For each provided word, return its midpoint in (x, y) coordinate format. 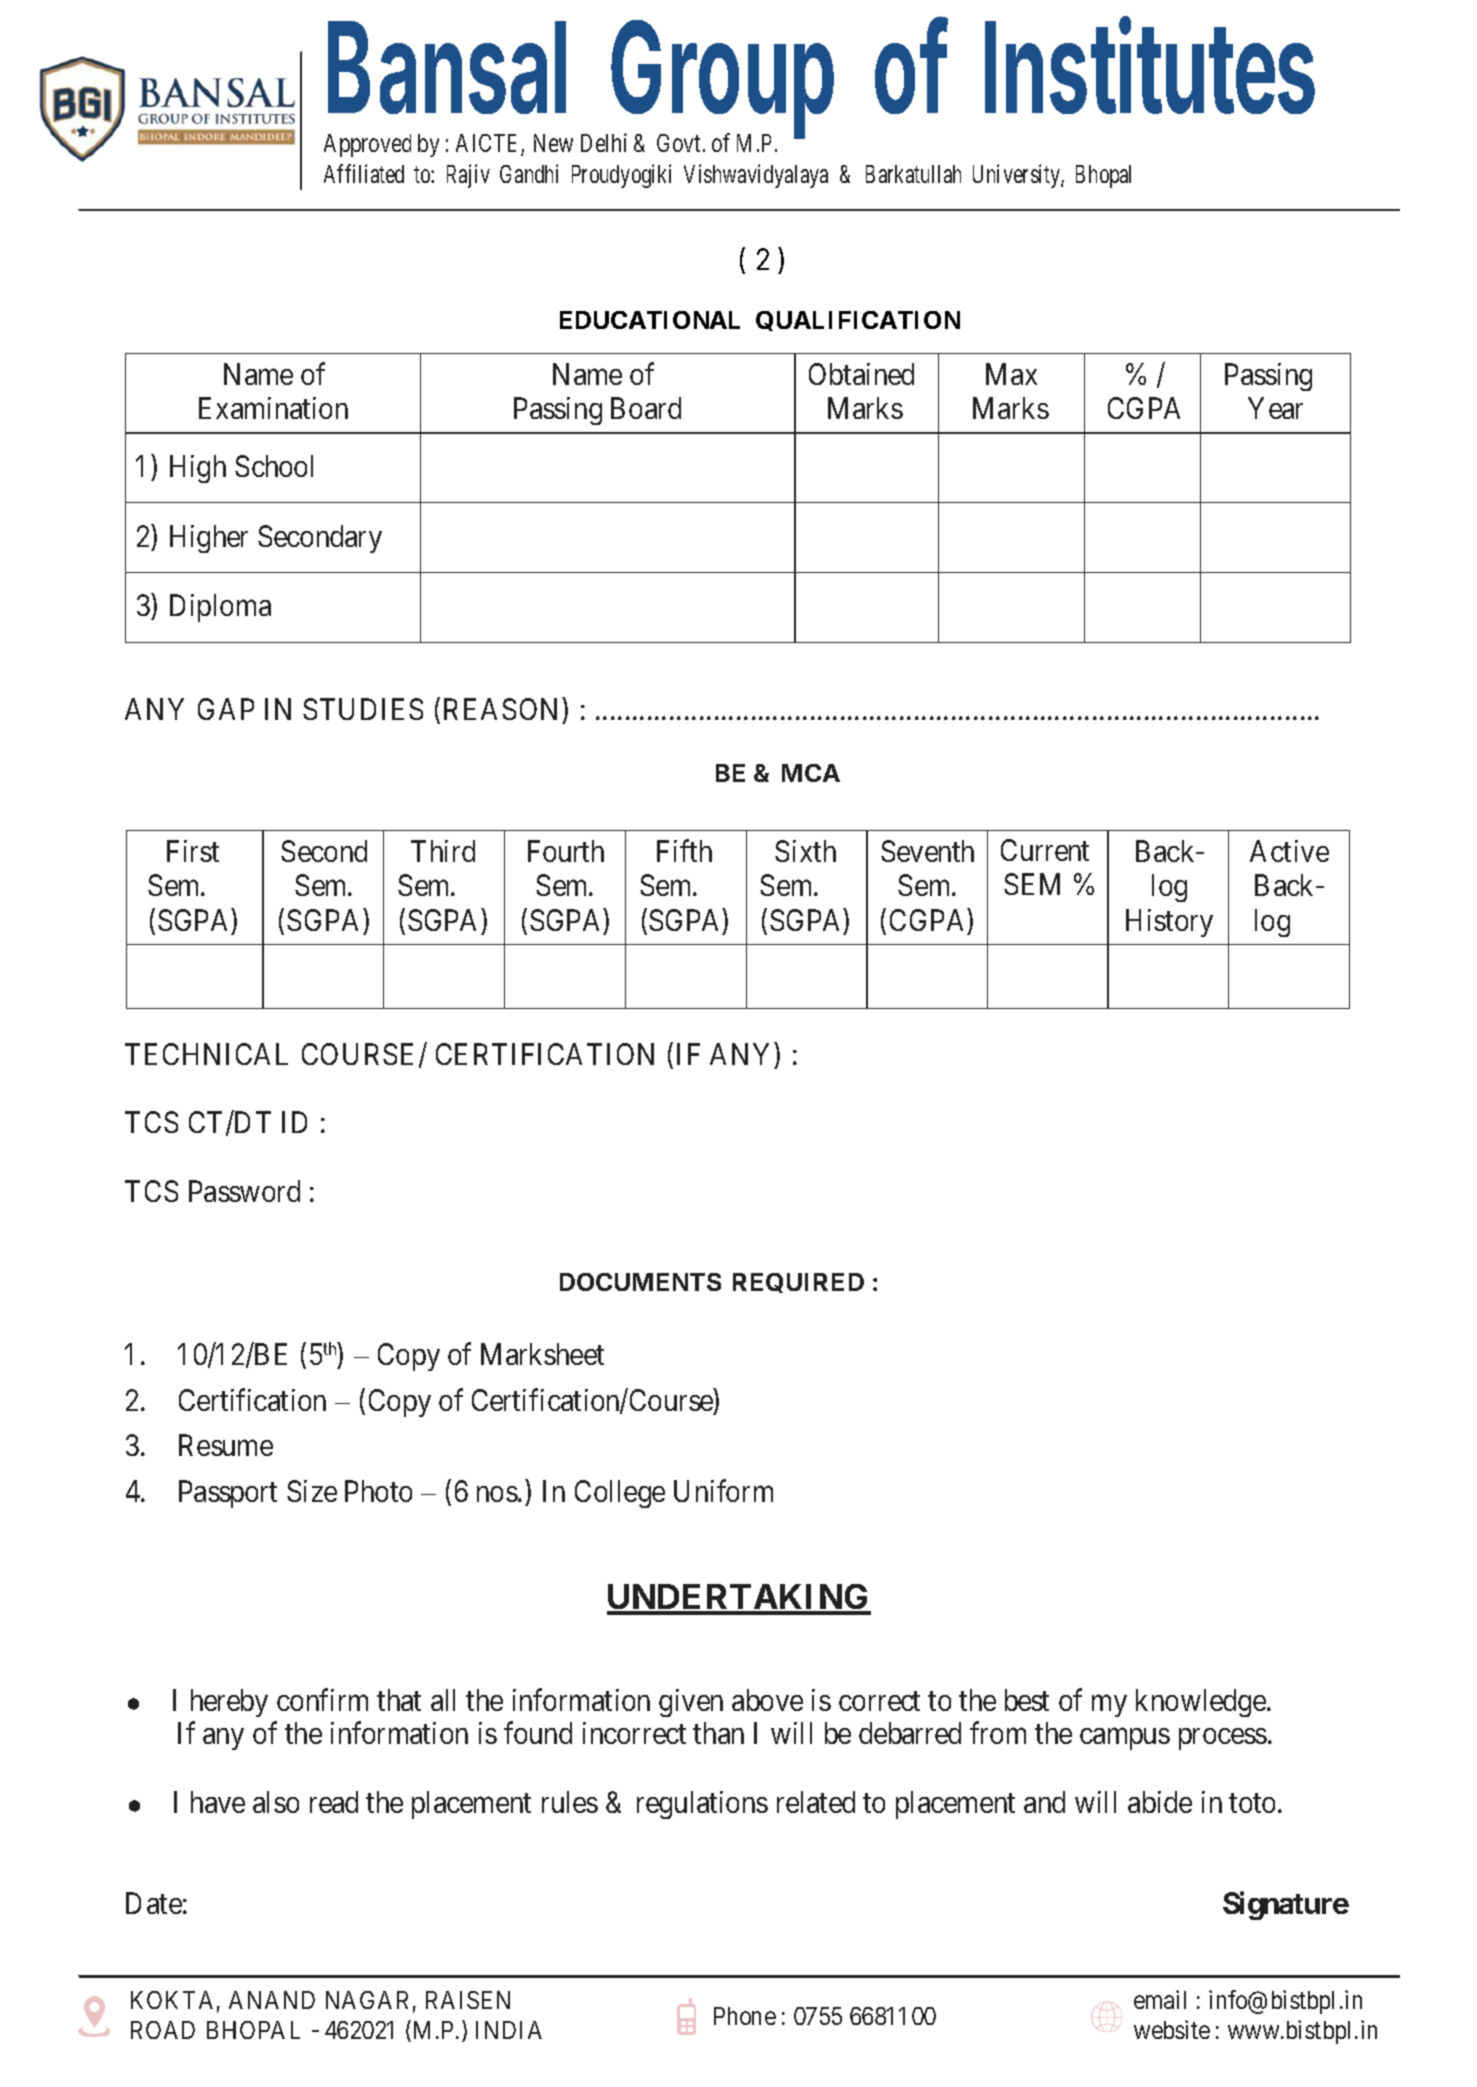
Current (1045, 850)
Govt (680, 143)
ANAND (272, 2000)
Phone (745, 2016)
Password (244, 1191)
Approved (367, 145)
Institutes (1150, 66)
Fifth (684, 851)
